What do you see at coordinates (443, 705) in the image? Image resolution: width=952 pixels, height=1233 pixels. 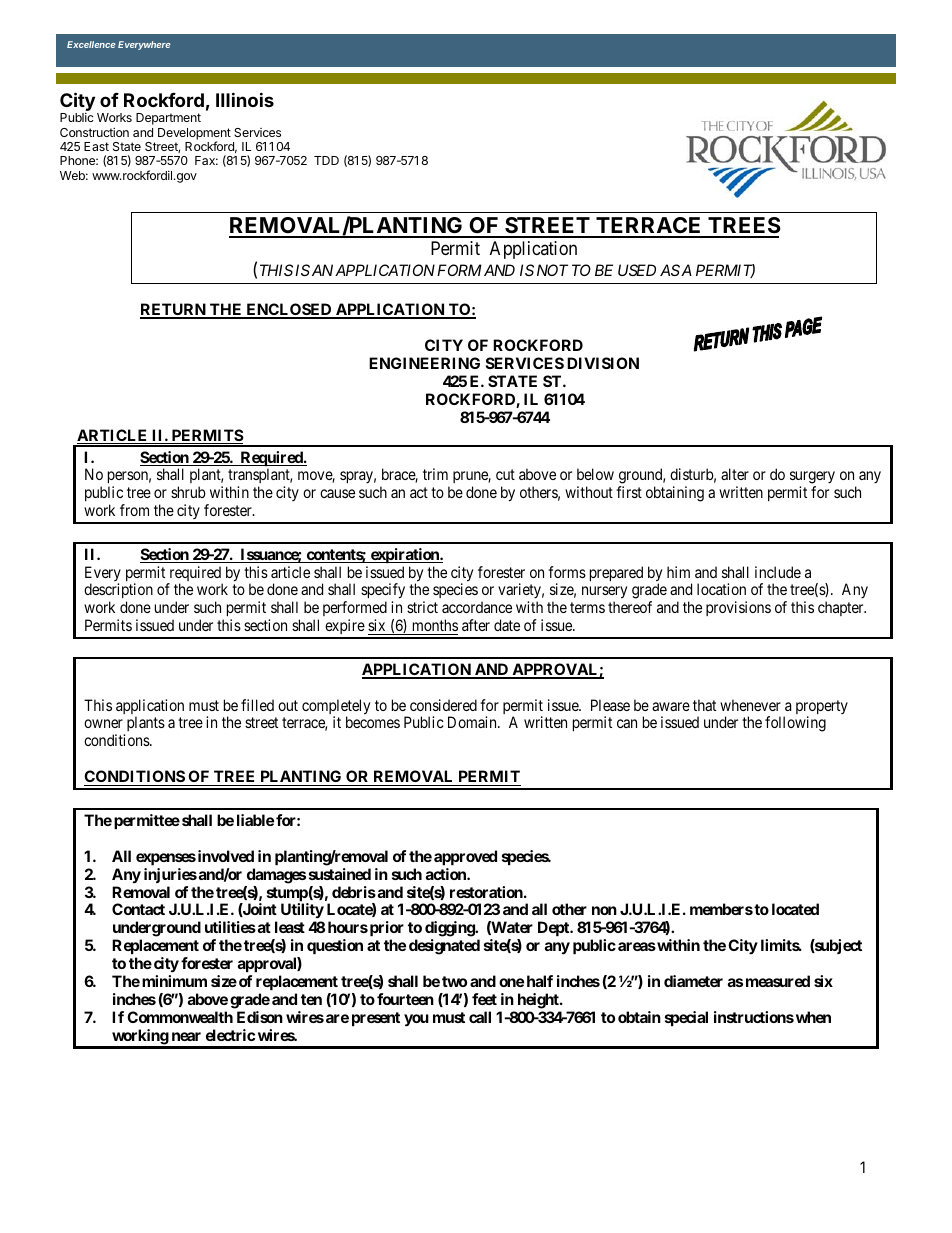 I see `considered` at bounding box center [443, 705].
